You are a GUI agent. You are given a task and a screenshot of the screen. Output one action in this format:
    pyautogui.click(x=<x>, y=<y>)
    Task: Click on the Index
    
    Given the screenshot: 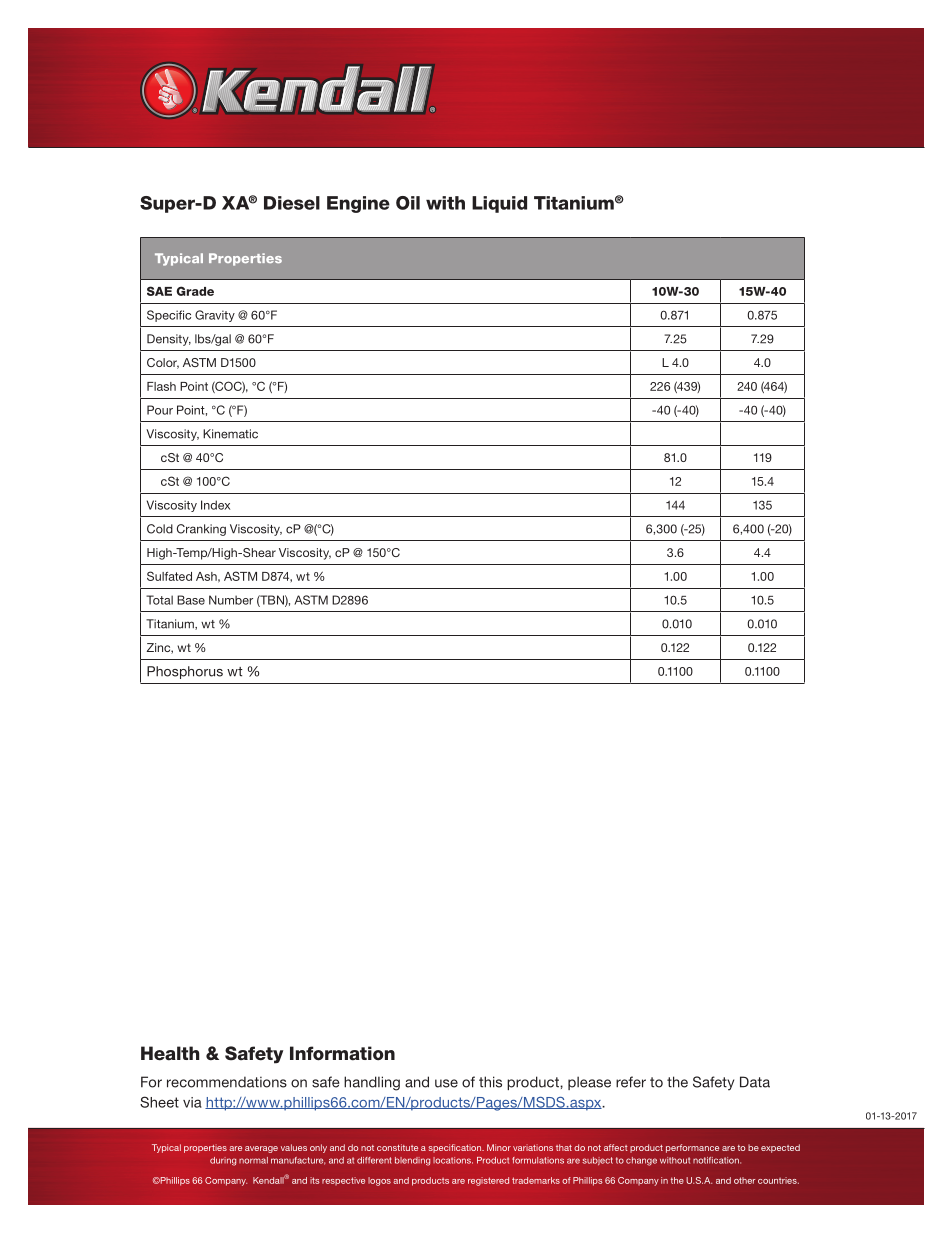 What is the action you would take?
    pyautogui.click(x=215, y=505)
